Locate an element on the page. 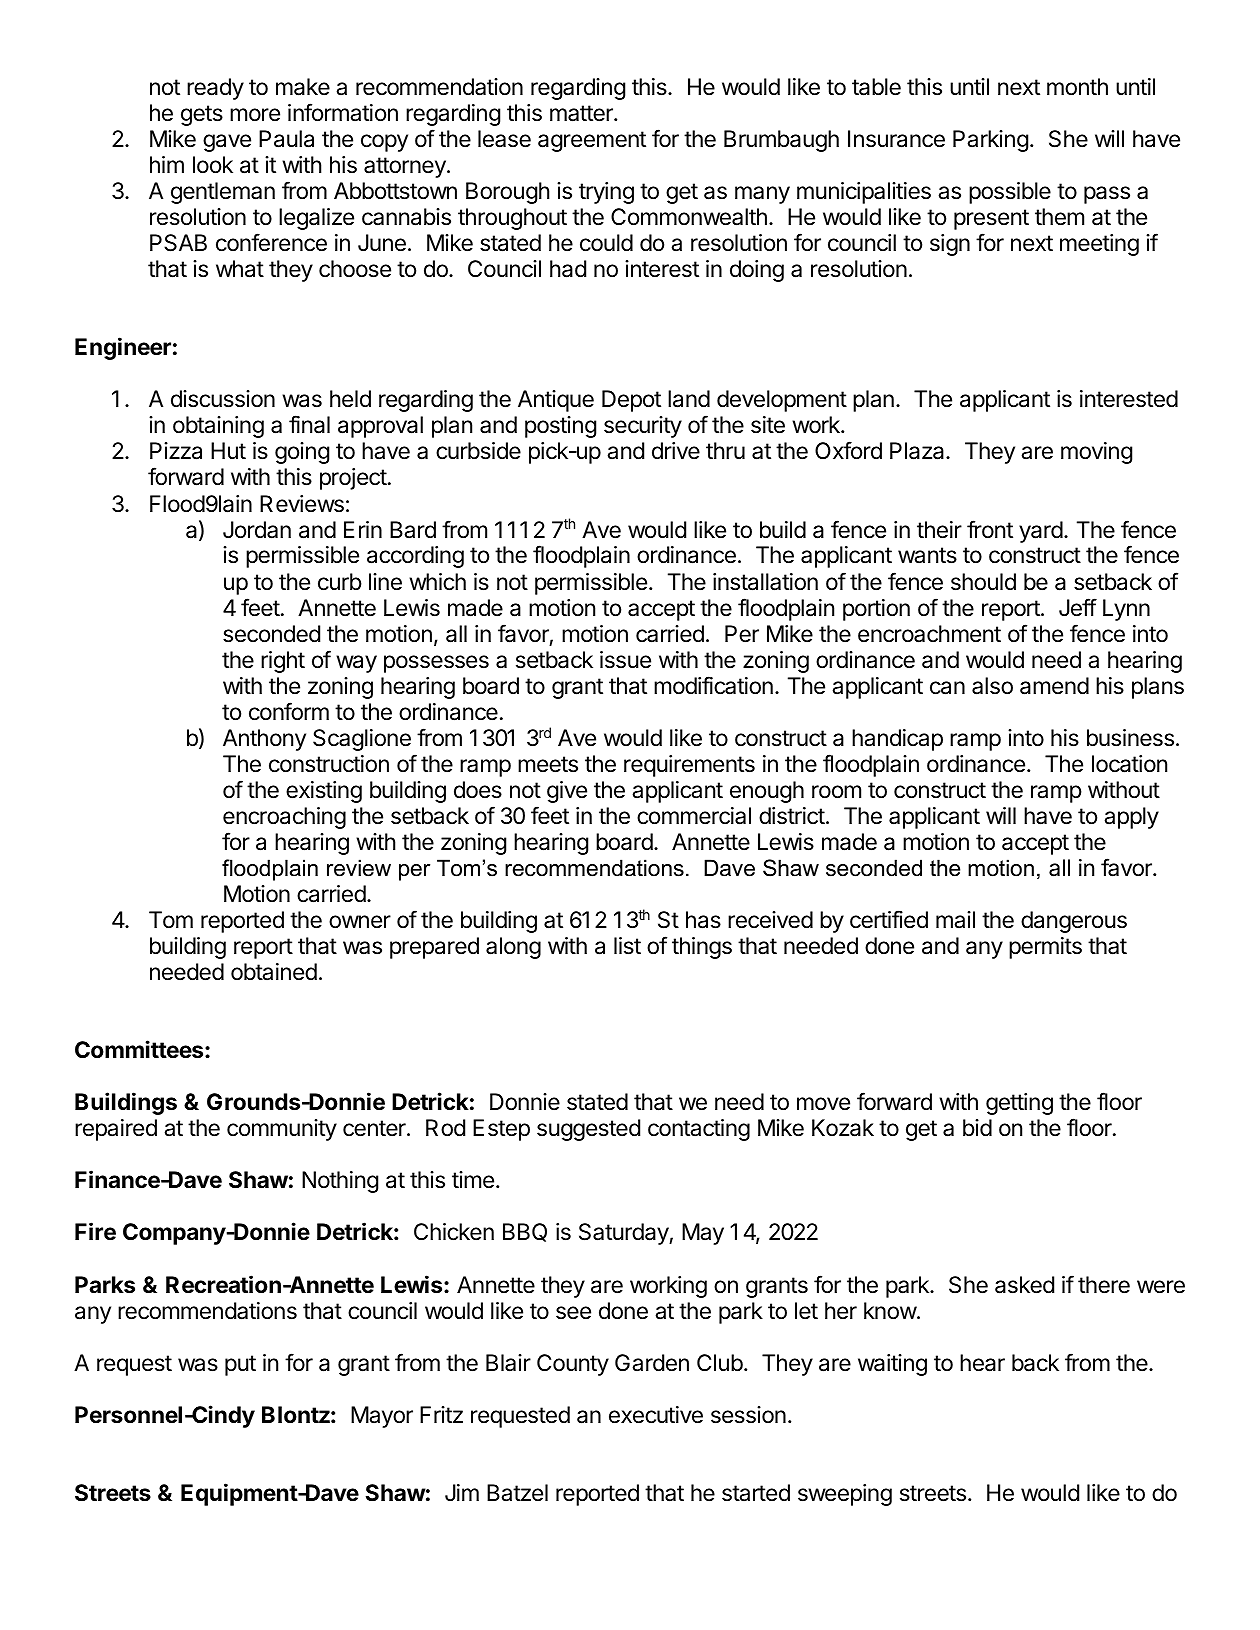 The image size is (1260, 1630). give is located at coordinates (567, 792).
